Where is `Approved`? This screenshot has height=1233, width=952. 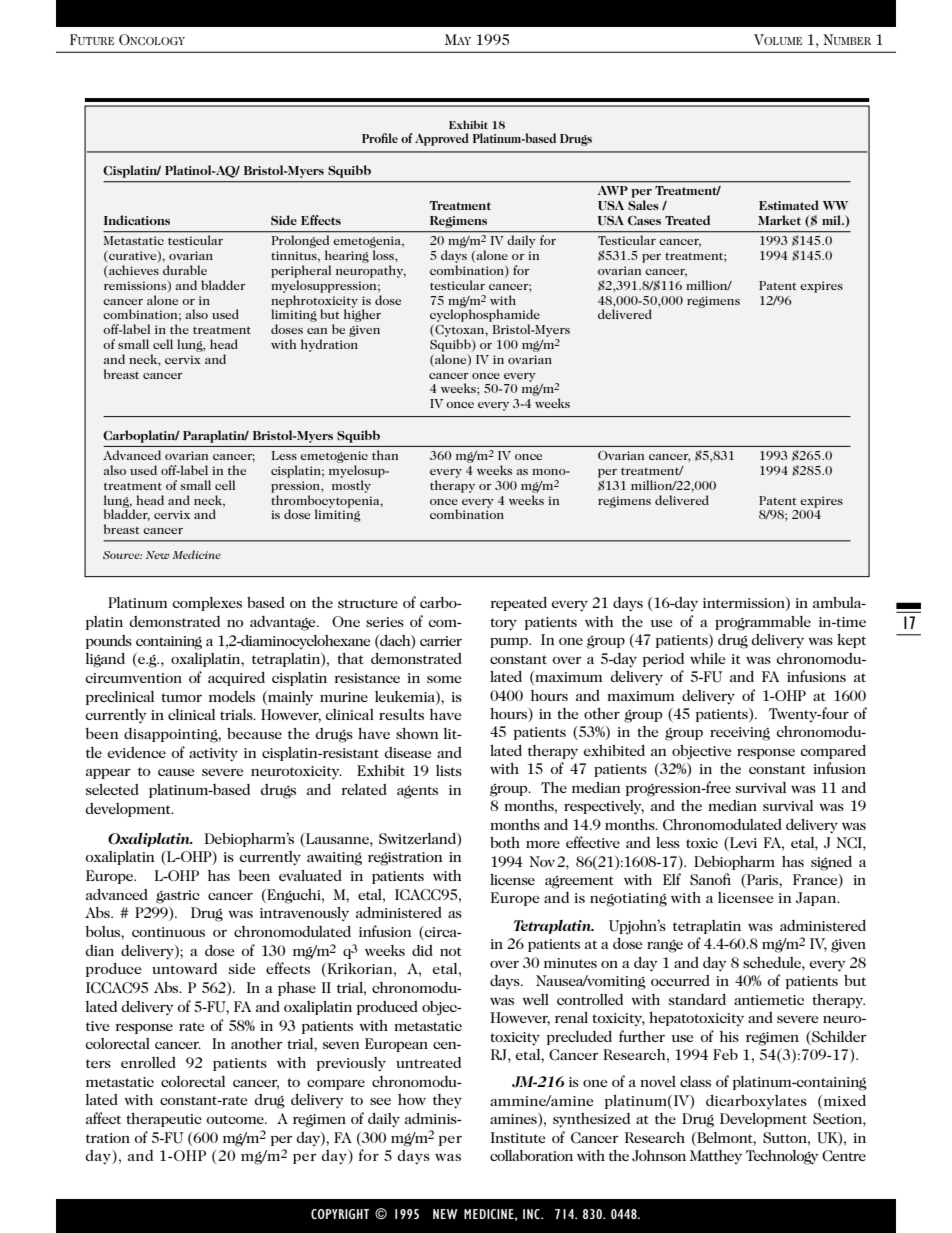
Approved is located at coordinates (442, 139).
